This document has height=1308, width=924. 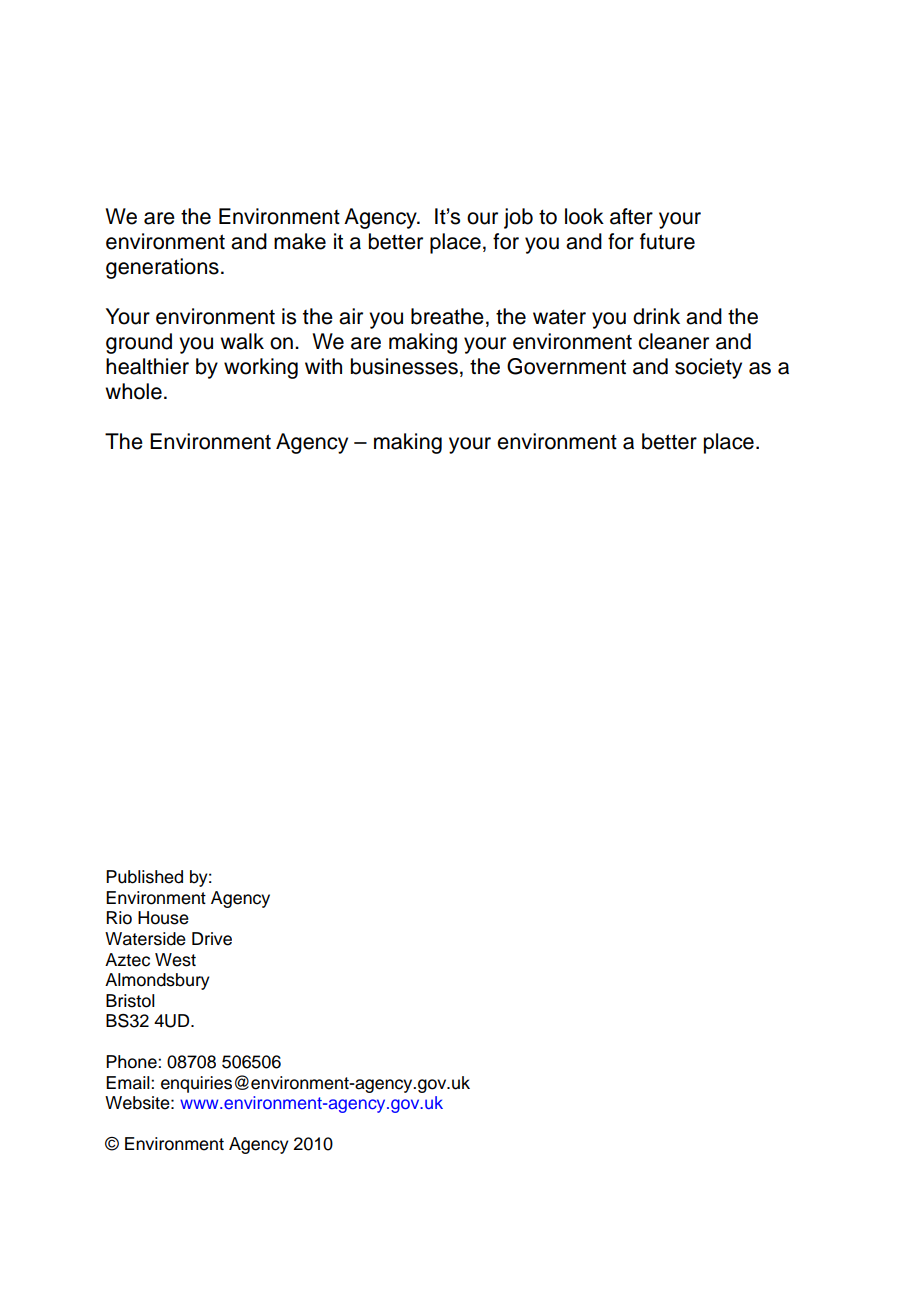 What do you see at coordinates (708, 368) in the document?
I see `society` at bounding box center [708, 368].
